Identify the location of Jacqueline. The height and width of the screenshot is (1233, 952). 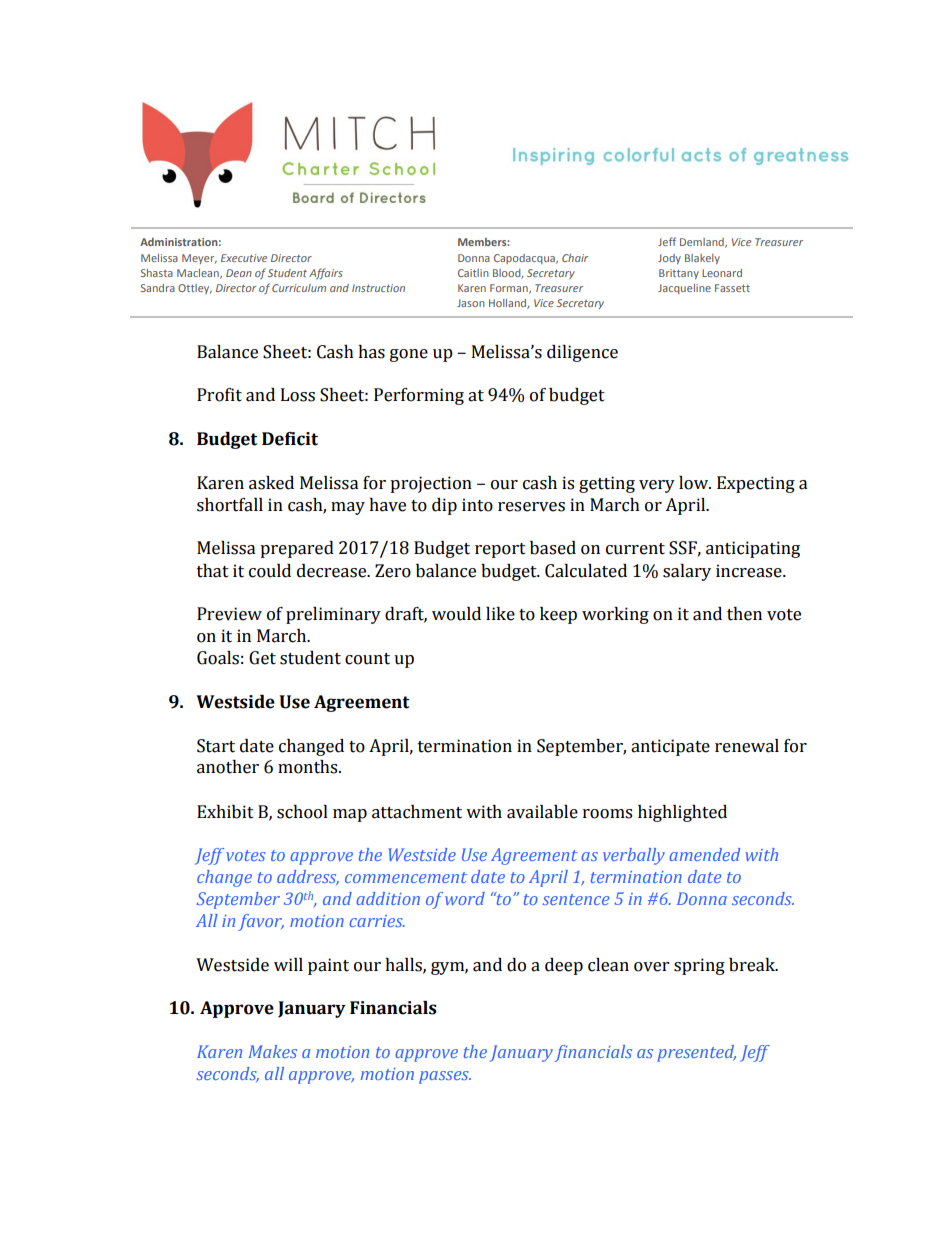
(684, 289).
